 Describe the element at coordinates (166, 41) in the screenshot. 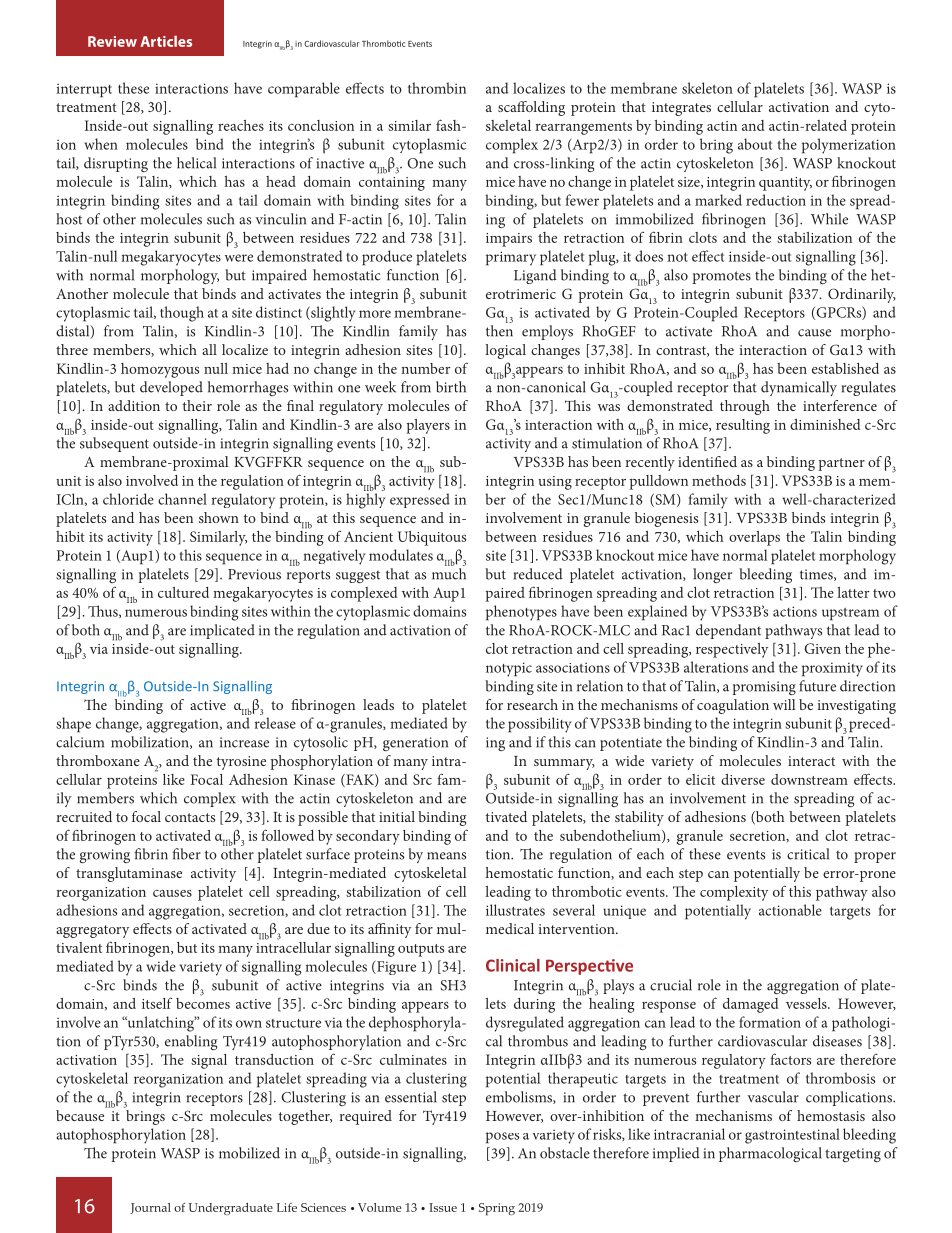

I see `Articles` at that location.
